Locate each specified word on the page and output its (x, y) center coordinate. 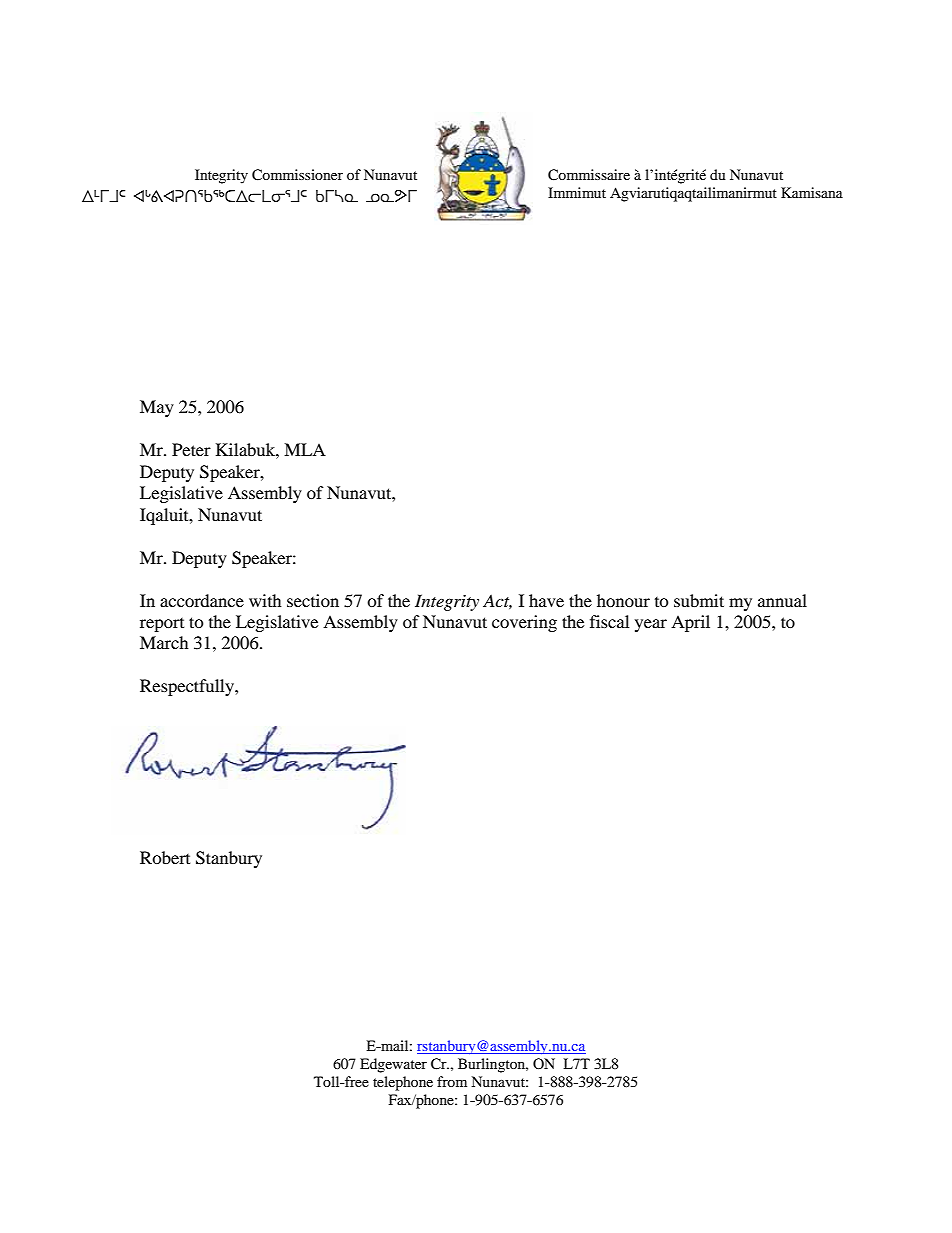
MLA (305, 449)
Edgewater (393, 1065)
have (546, 600)
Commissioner (297, 175)
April (690, 623)
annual (782, 600)
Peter (191, 449)
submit (699, 600)
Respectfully (188, 687)
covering (524, 623)
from (452, 1081)
